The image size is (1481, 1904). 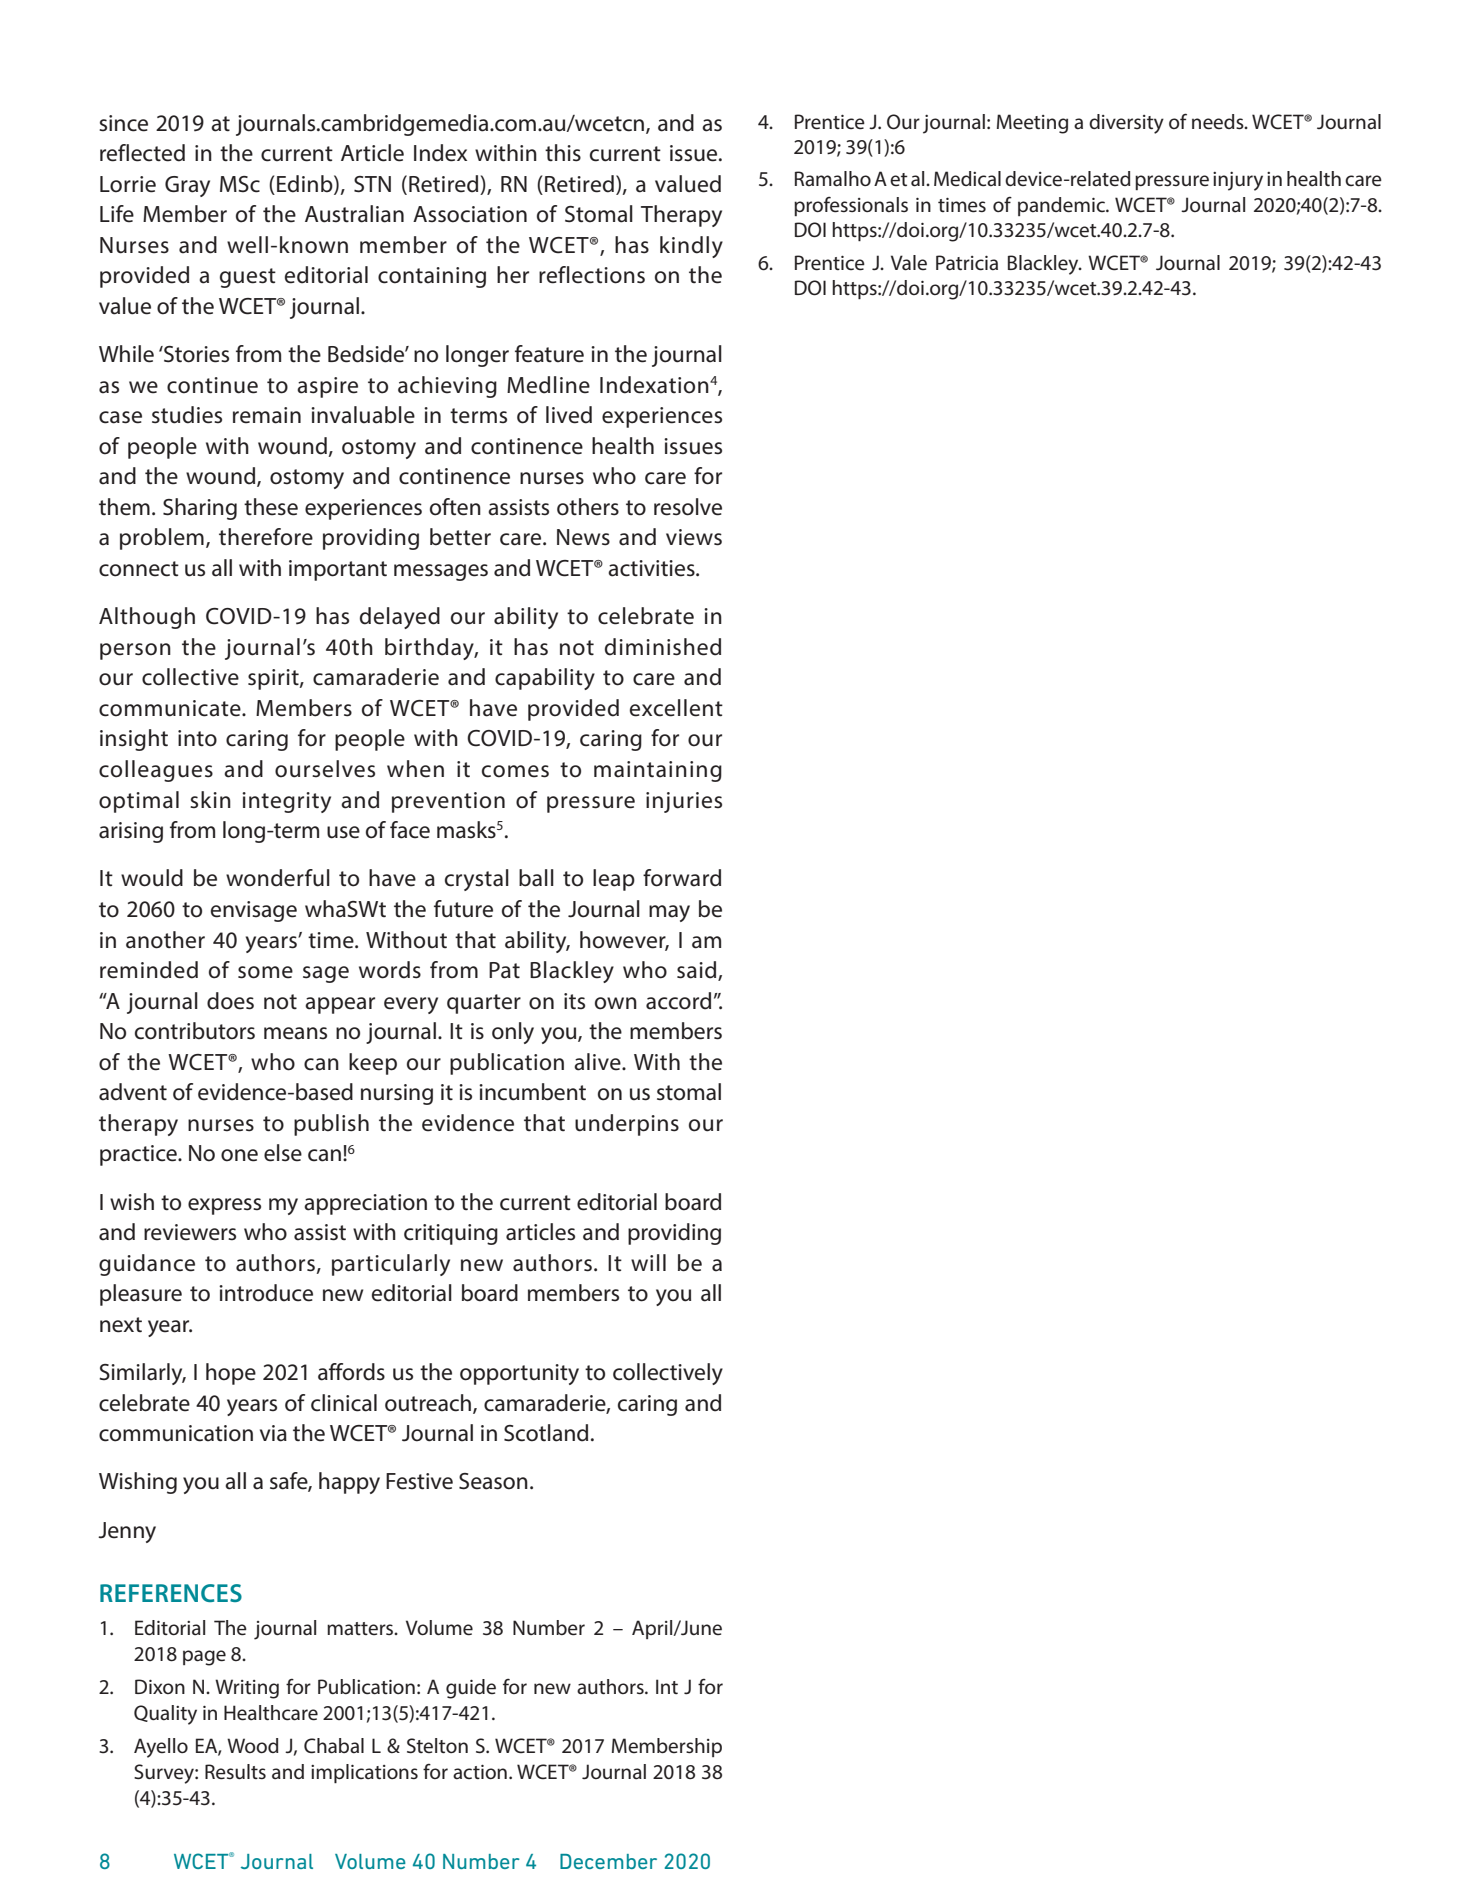 What do you see at coordinates (648, 1262) in the screenshot?
I see `will` at bounding box center [648, 1262].
